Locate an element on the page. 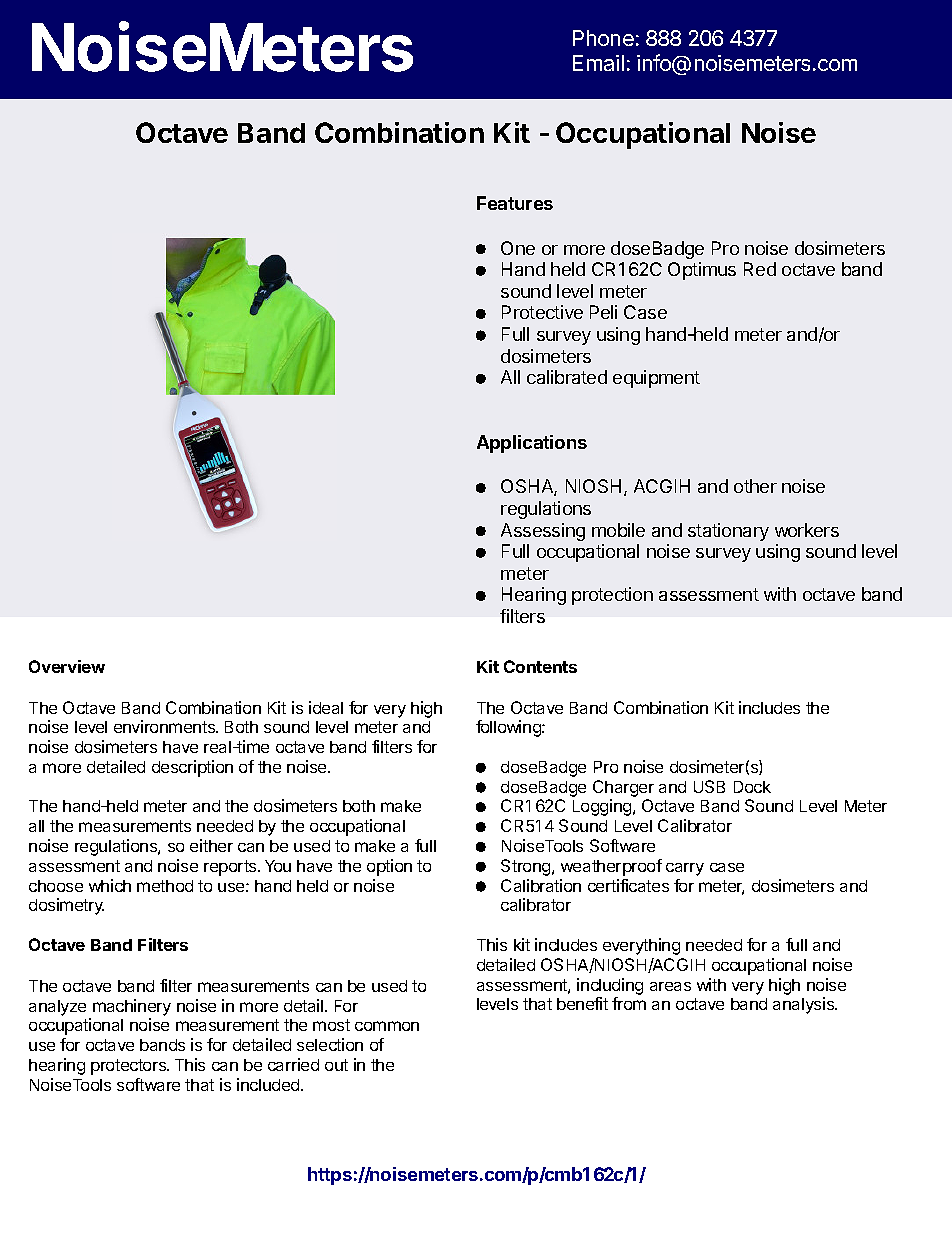 This document has height=1233, width=952. Assessing is located at coordinates (543, 532).
